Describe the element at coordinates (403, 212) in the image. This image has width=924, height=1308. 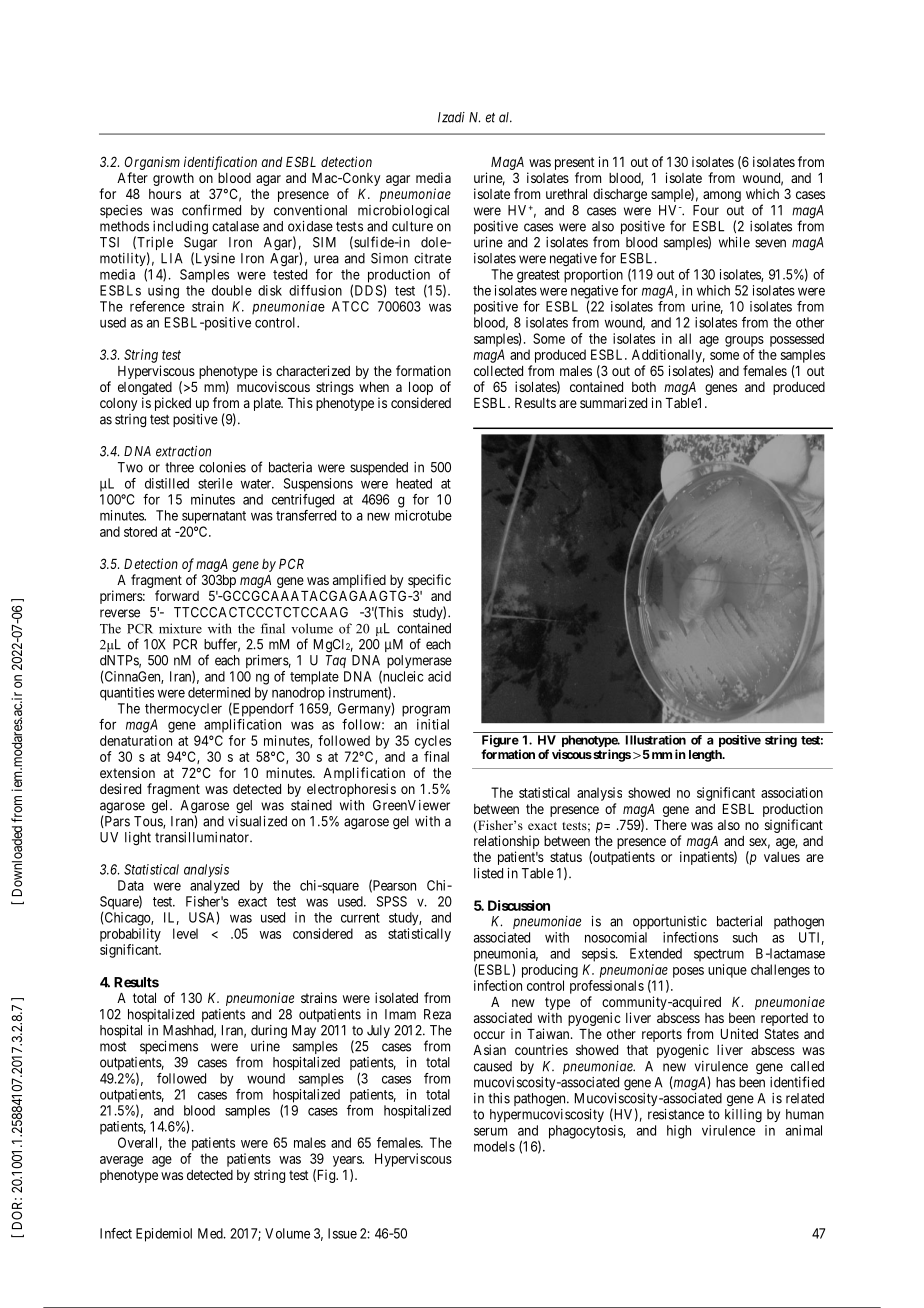
I see `microbiological` at that location.
